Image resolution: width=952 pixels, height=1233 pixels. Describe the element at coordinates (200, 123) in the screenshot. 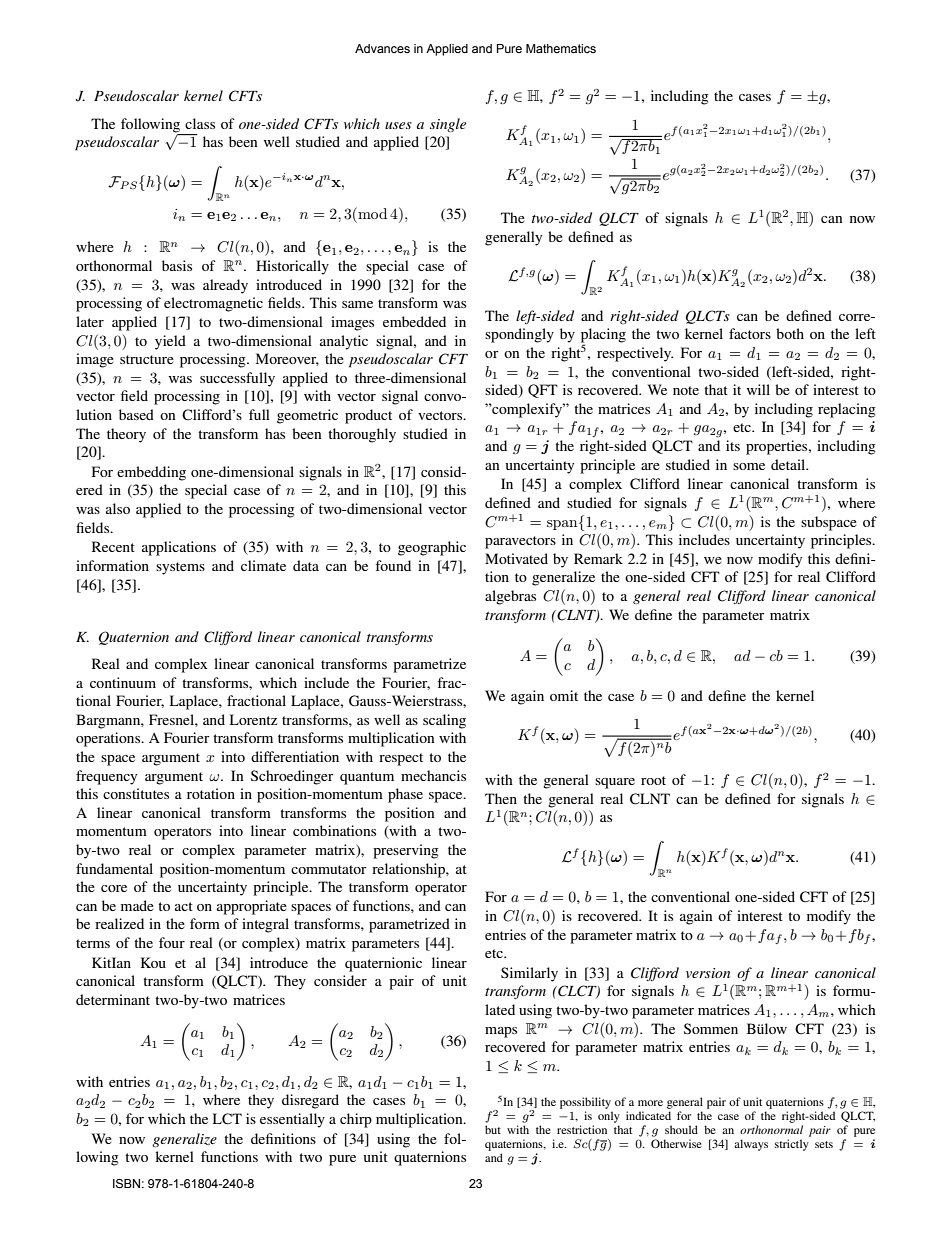

I see `class` at that location.
